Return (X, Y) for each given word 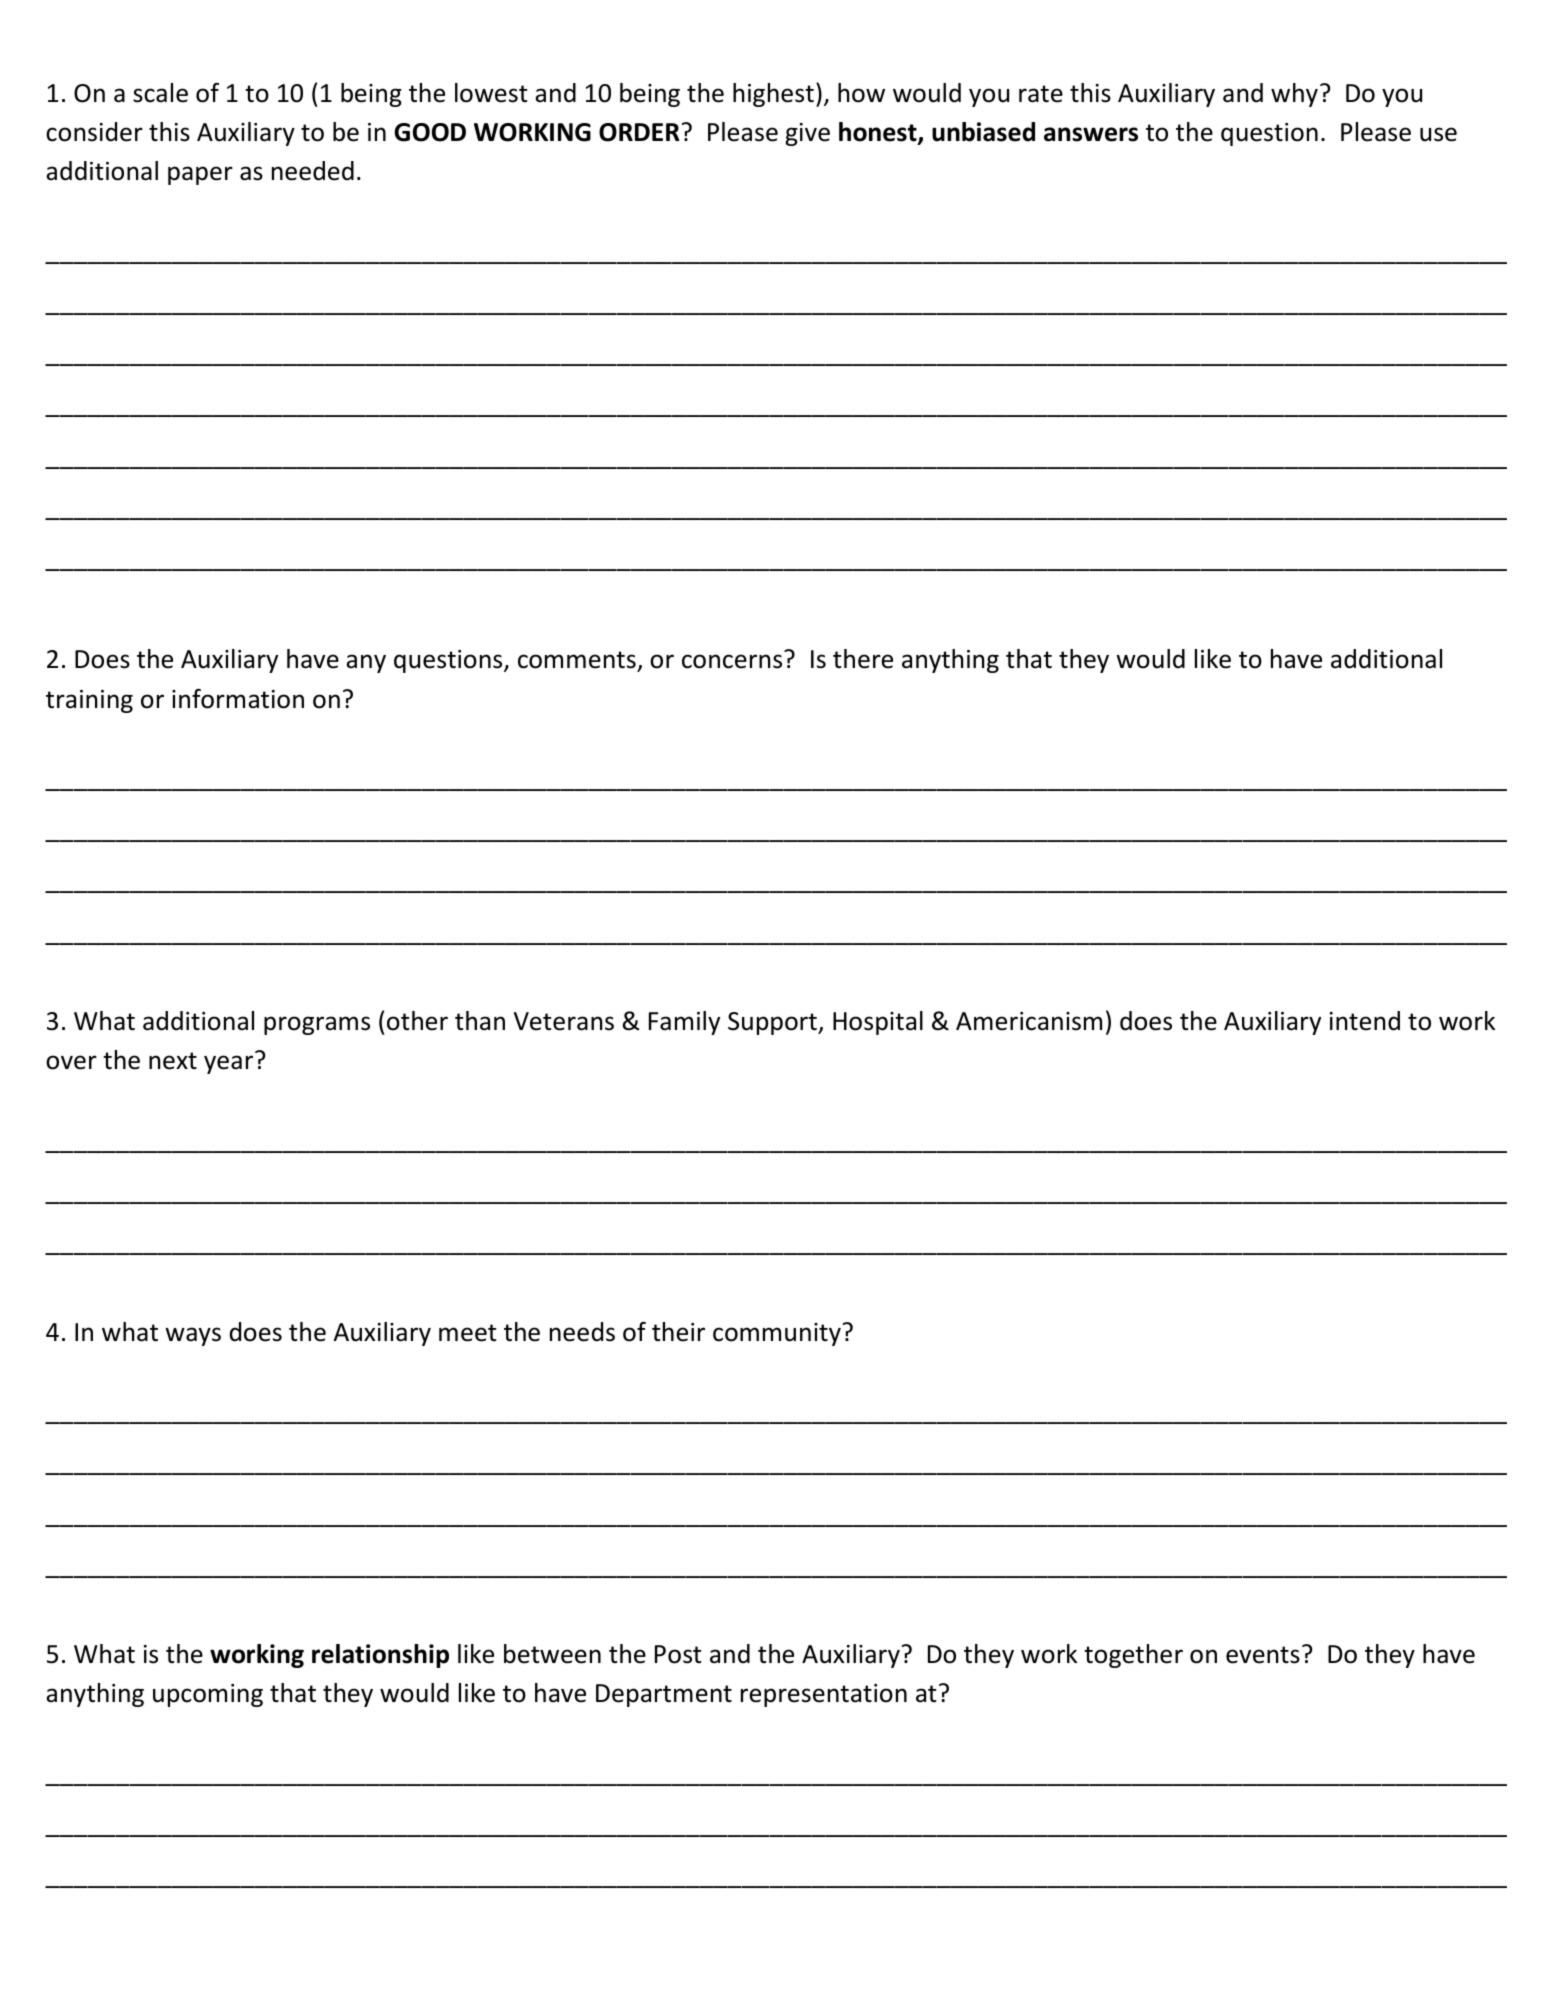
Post (678, 1654)
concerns (732, 661)
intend (1365, 1021)
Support (773, 1023)
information (238, 699)
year (228, 1064)
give (807, 134)
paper (200, 175)
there (863, 659)
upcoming (208, 1695)
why (1294, 95)
